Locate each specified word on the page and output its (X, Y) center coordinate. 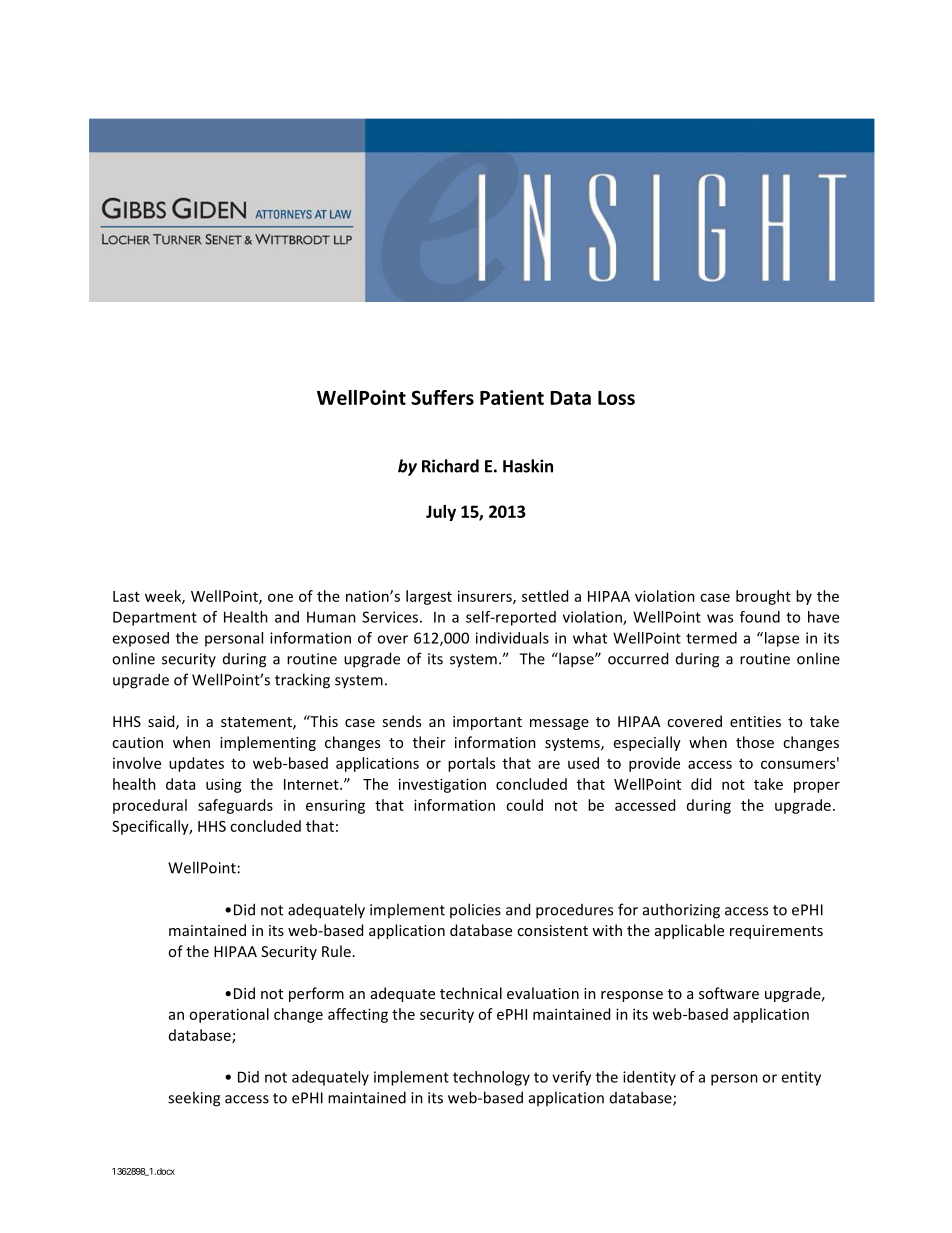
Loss (616, 398)
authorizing (681, 911)
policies (475, 910)
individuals (512, 638)
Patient (512, 397)
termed (711, 638)
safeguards (235, 806)
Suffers (442, 397)
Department (155, 618)
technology (491, 1078)
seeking (194, 1099)
